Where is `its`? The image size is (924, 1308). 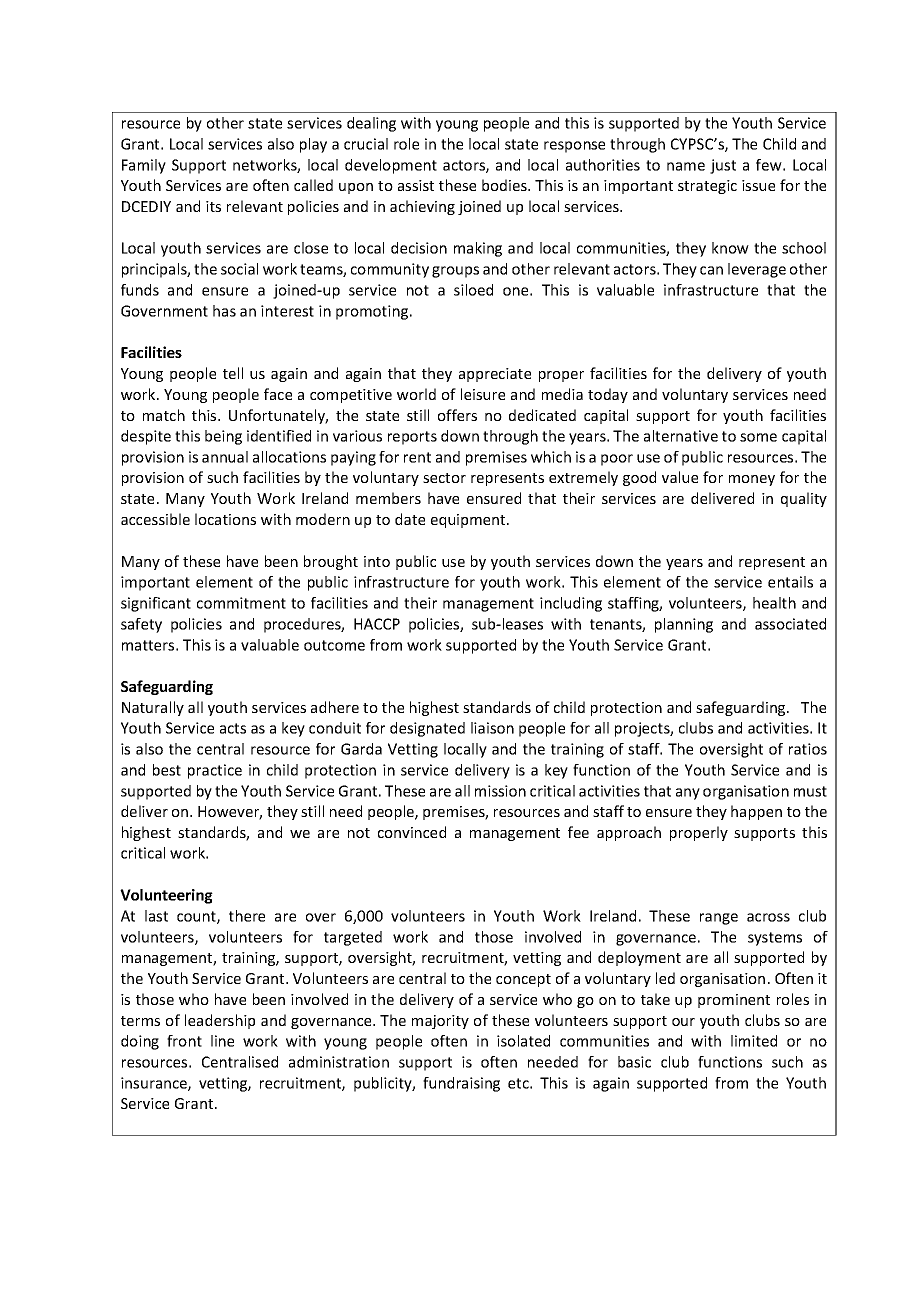
its is located at coordinates (213, 206).
